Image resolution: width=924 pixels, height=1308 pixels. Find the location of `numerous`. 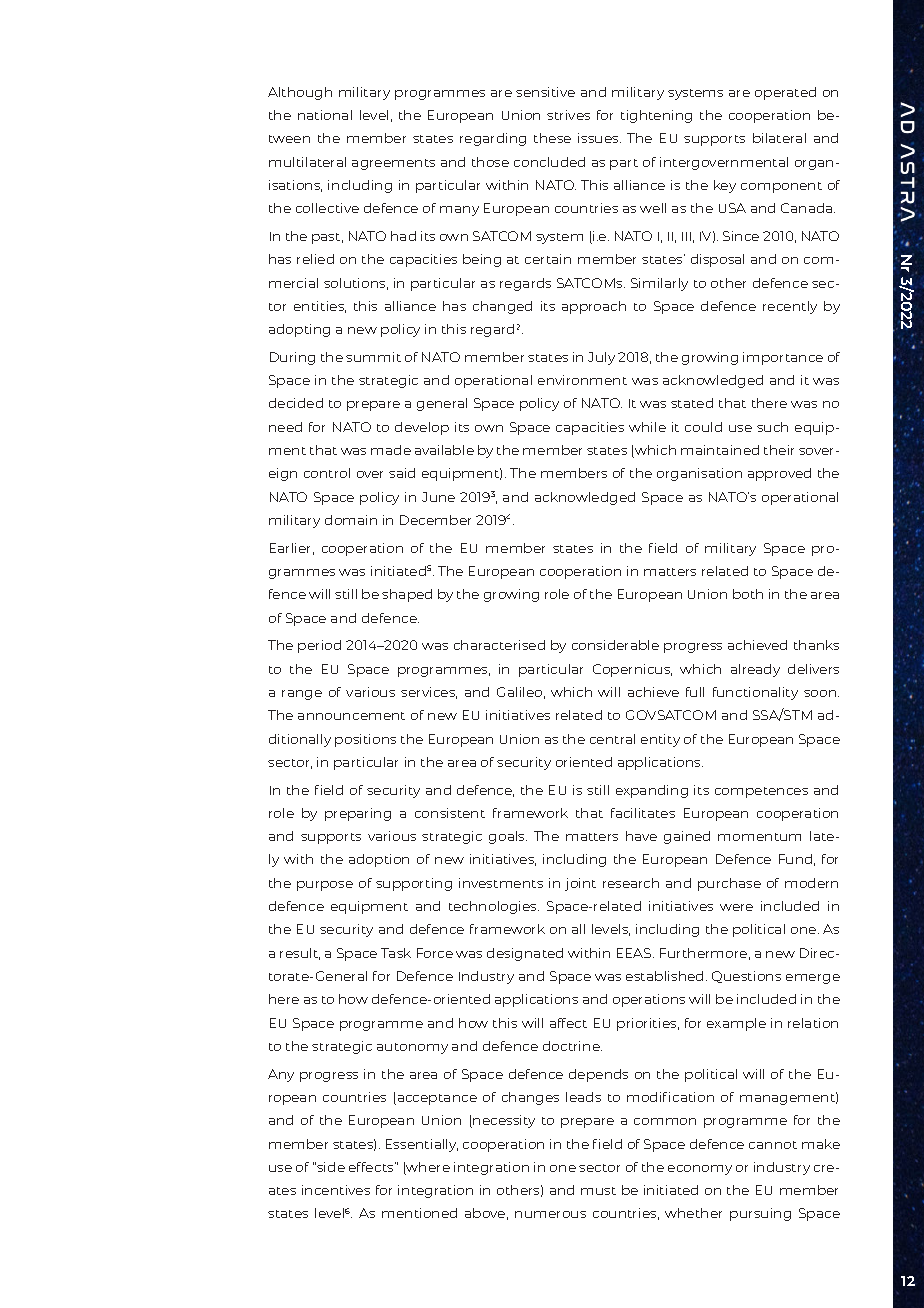

numerous is located at coordinates (550, 1214).
